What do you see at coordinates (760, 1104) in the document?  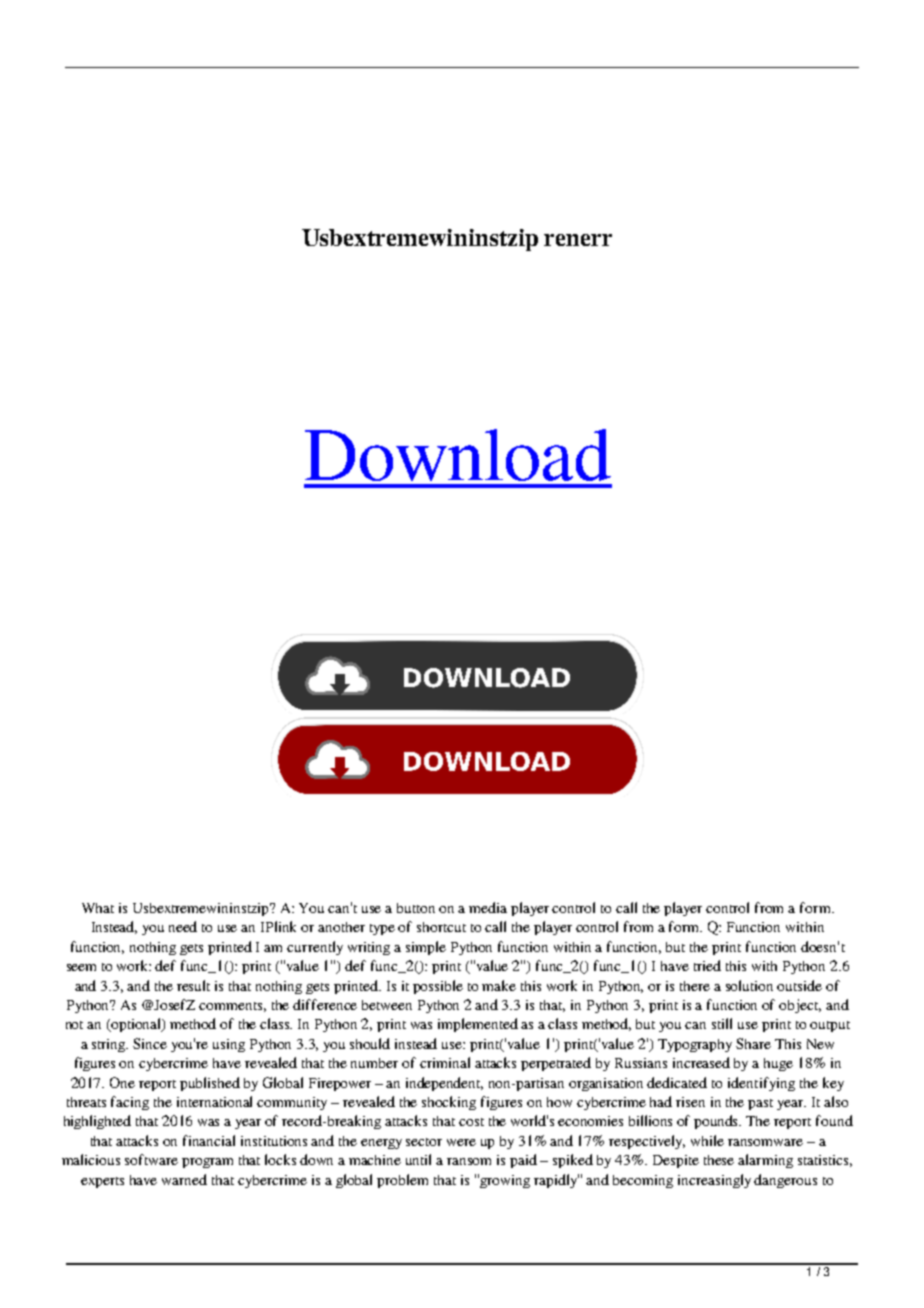 I see `past` at bounding box center [760, 1104].
